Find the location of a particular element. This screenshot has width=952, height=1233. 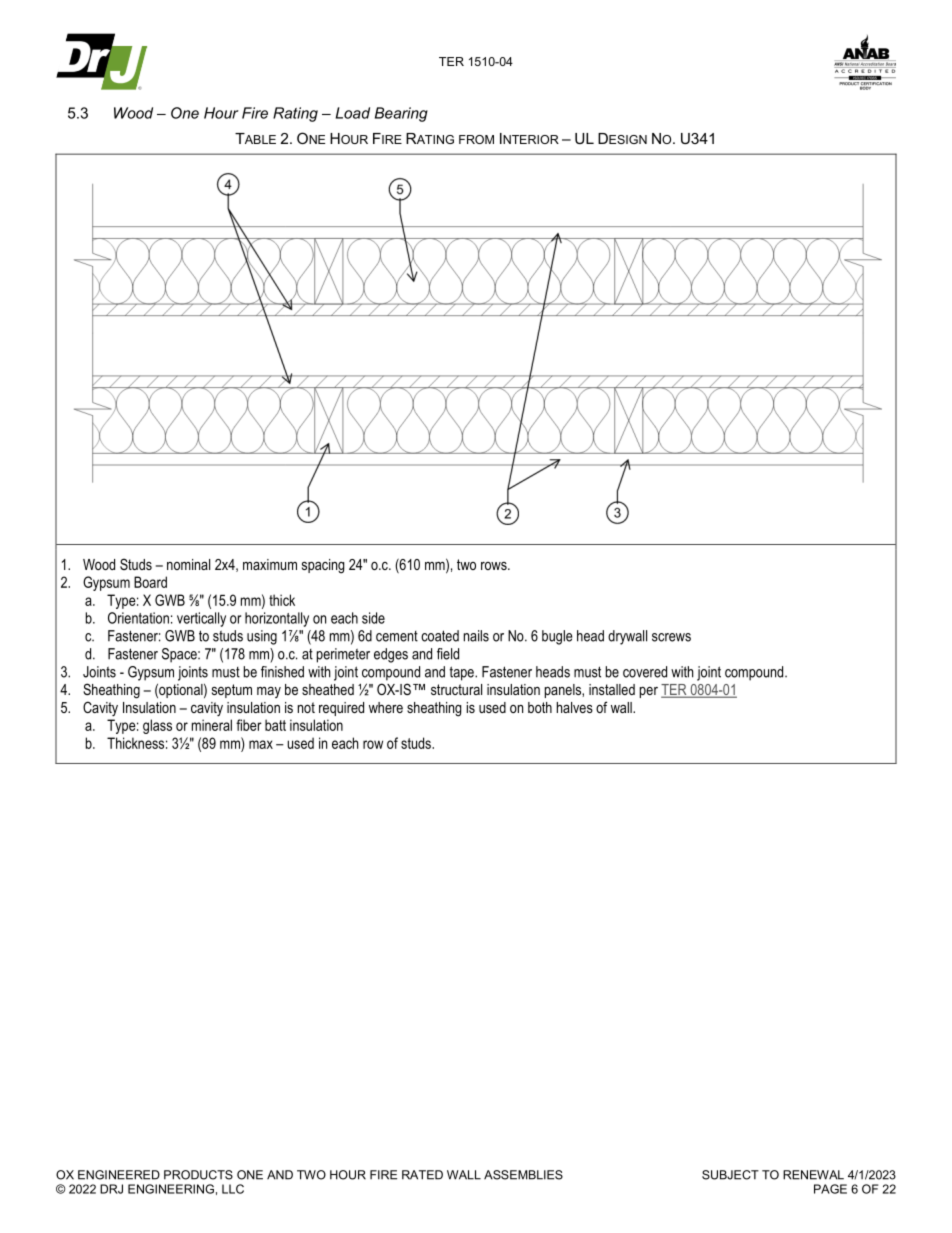

Load is located at coordinates (353, 113).
